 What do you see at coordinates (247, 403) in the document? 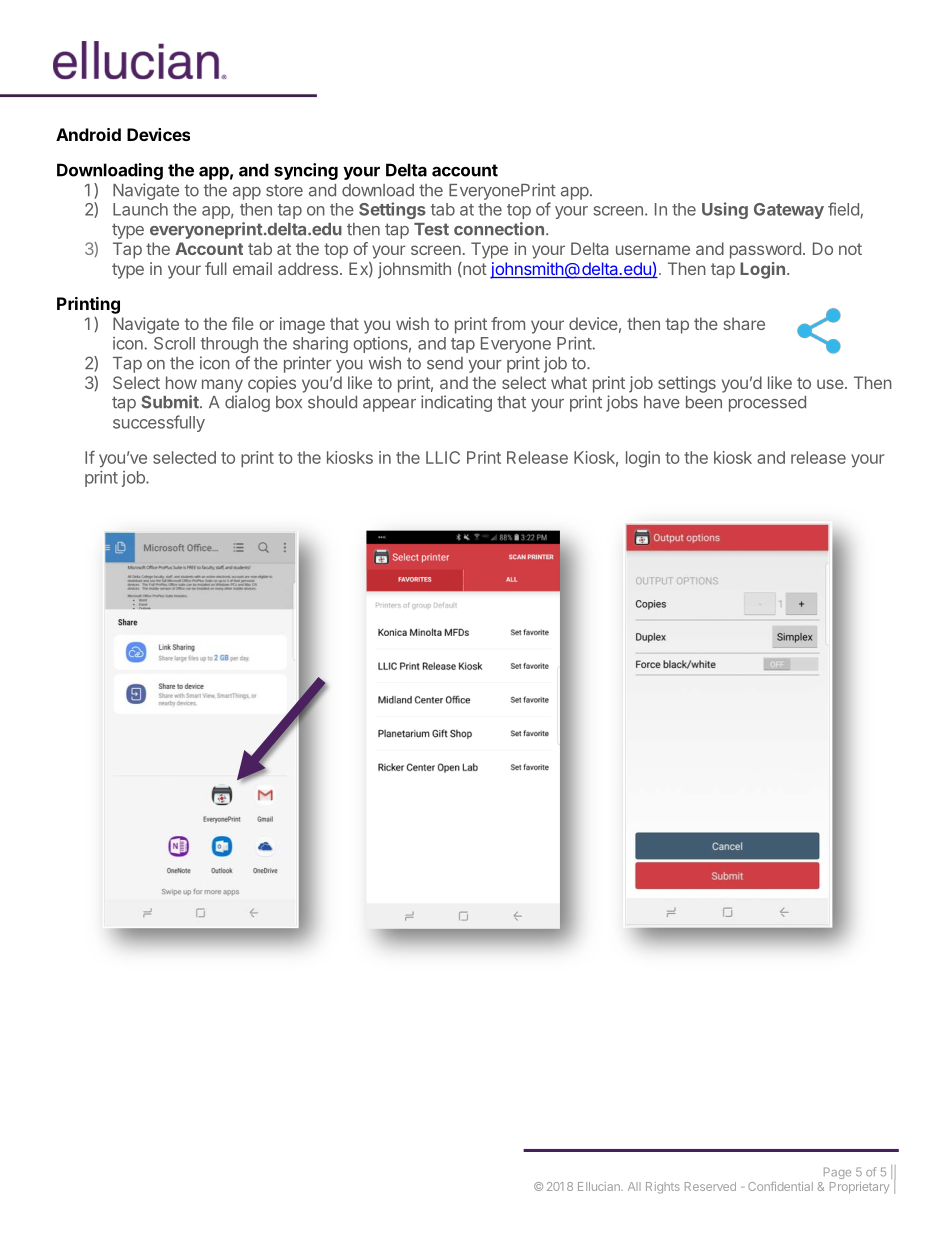
I see `dialog` at bounding box center [247, 403].
